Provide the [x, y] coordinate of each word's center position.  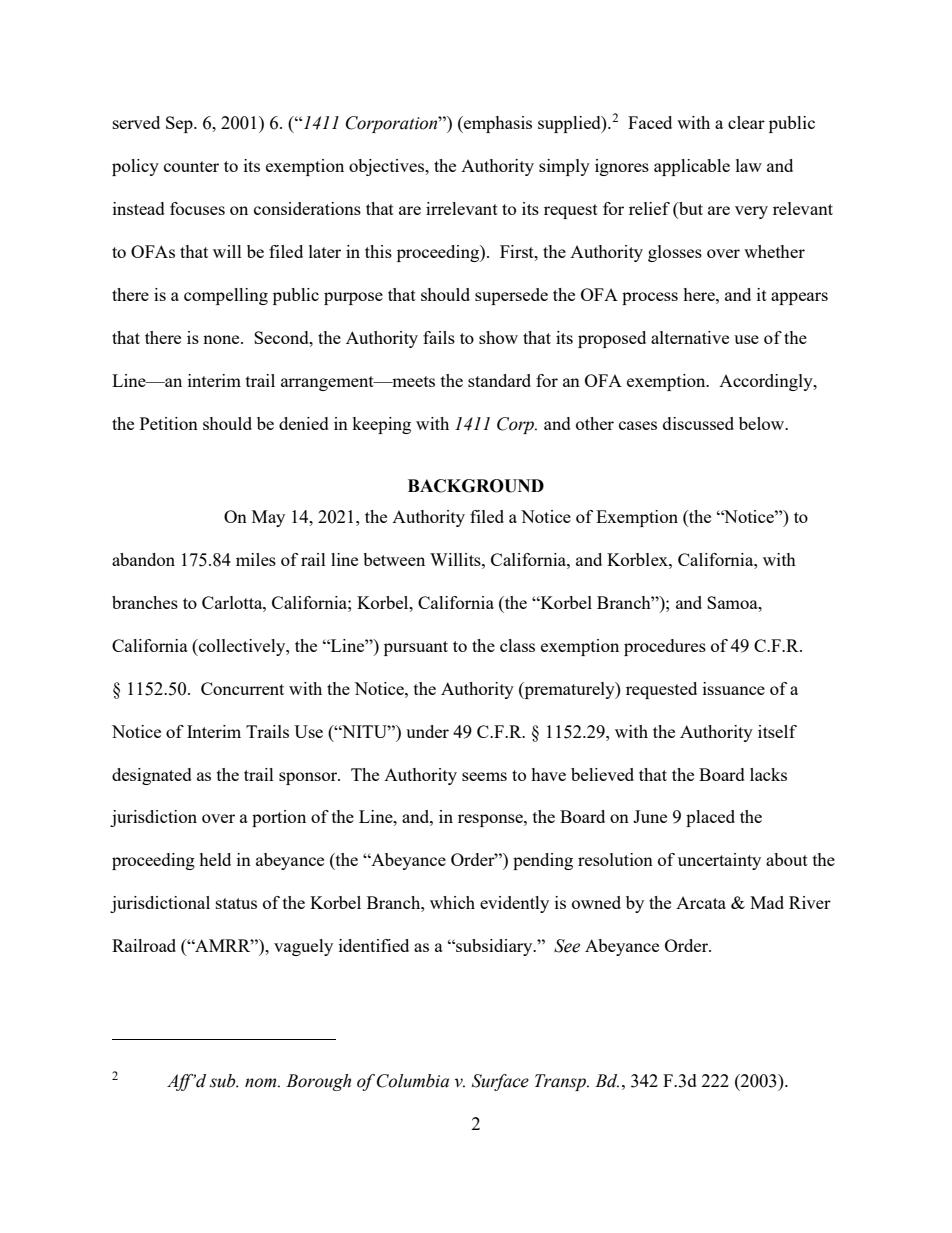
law [749, 165]
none [222, 339]
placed [710, 818]
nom [262, 1083]
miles [256, 559]
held [215, 859]
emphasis [497, 124]
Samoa [733, 602]
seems [484, 776]
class [517, 645]
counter [191, 166]
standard [499, 380]
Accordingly [767, 382]
